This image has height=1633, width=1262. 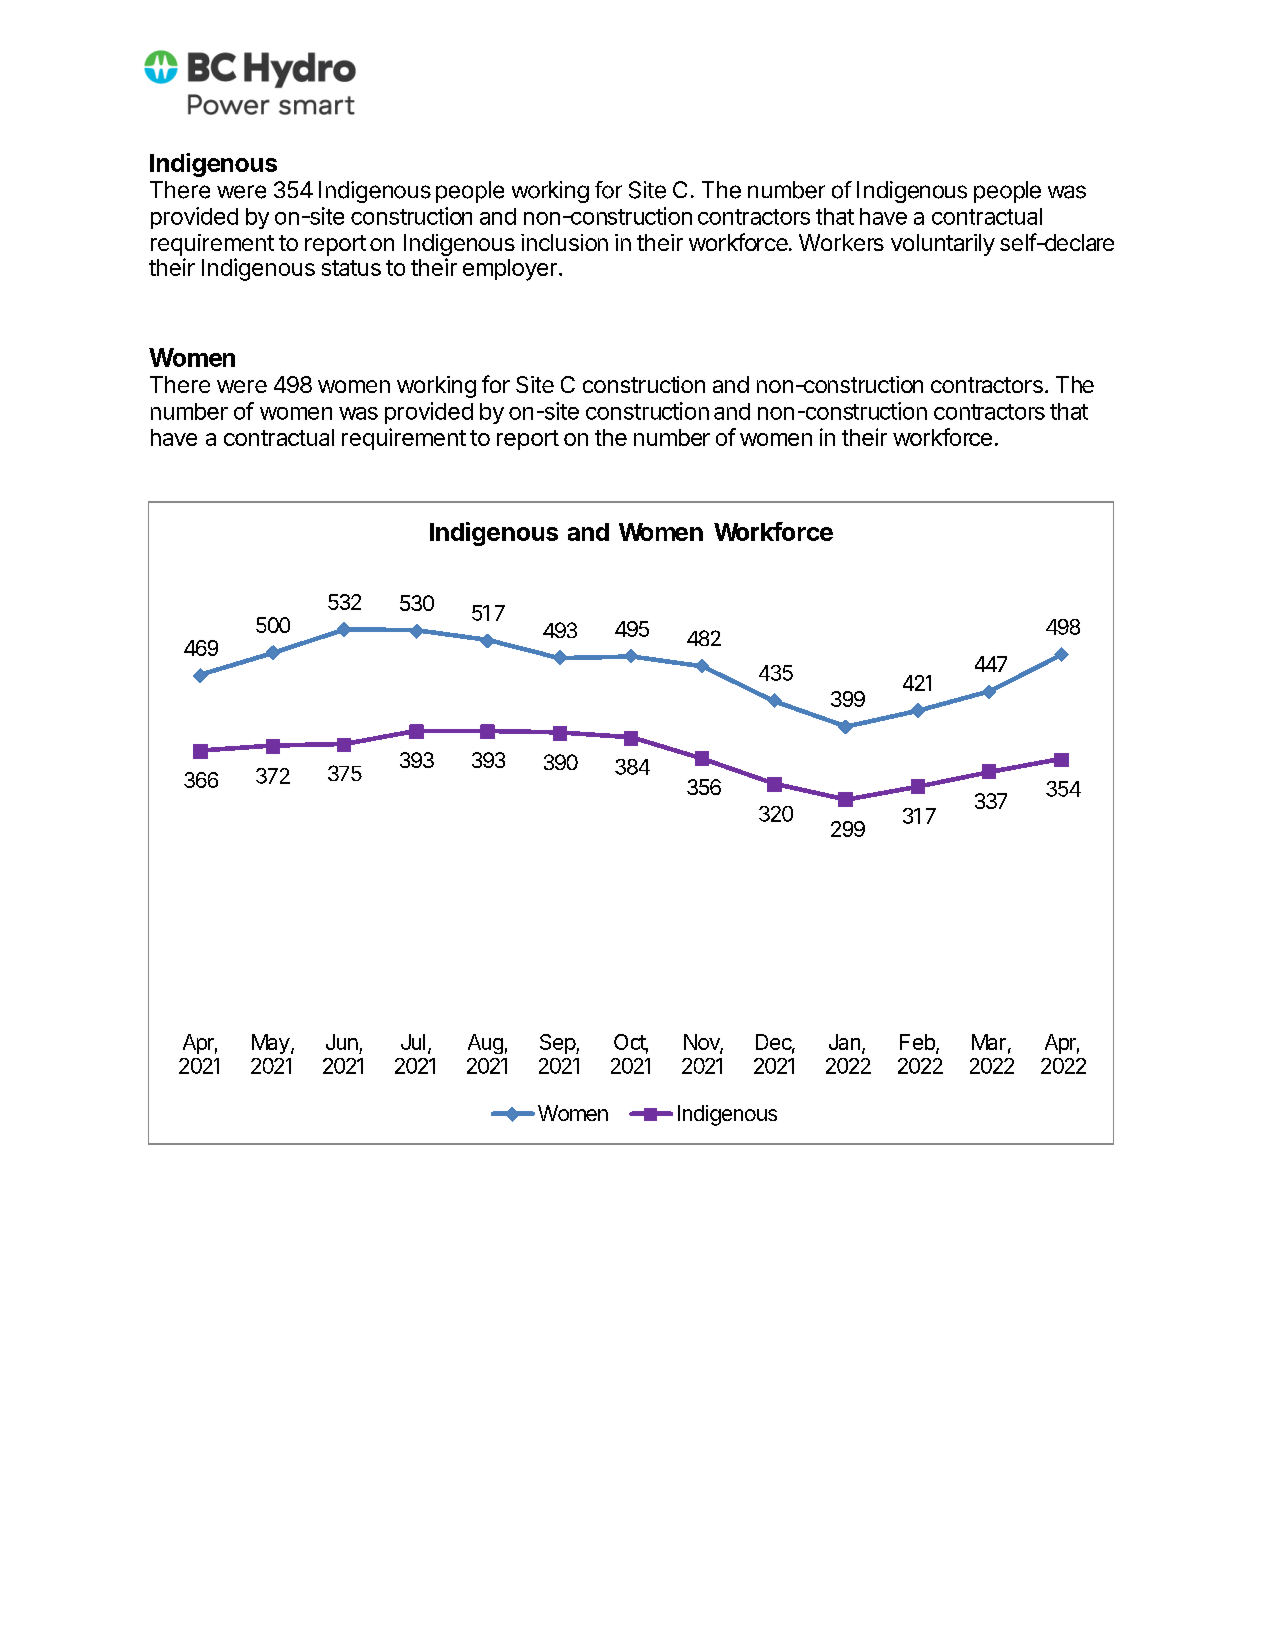 I want to click on Aug, so click(x=485, y=1044).
